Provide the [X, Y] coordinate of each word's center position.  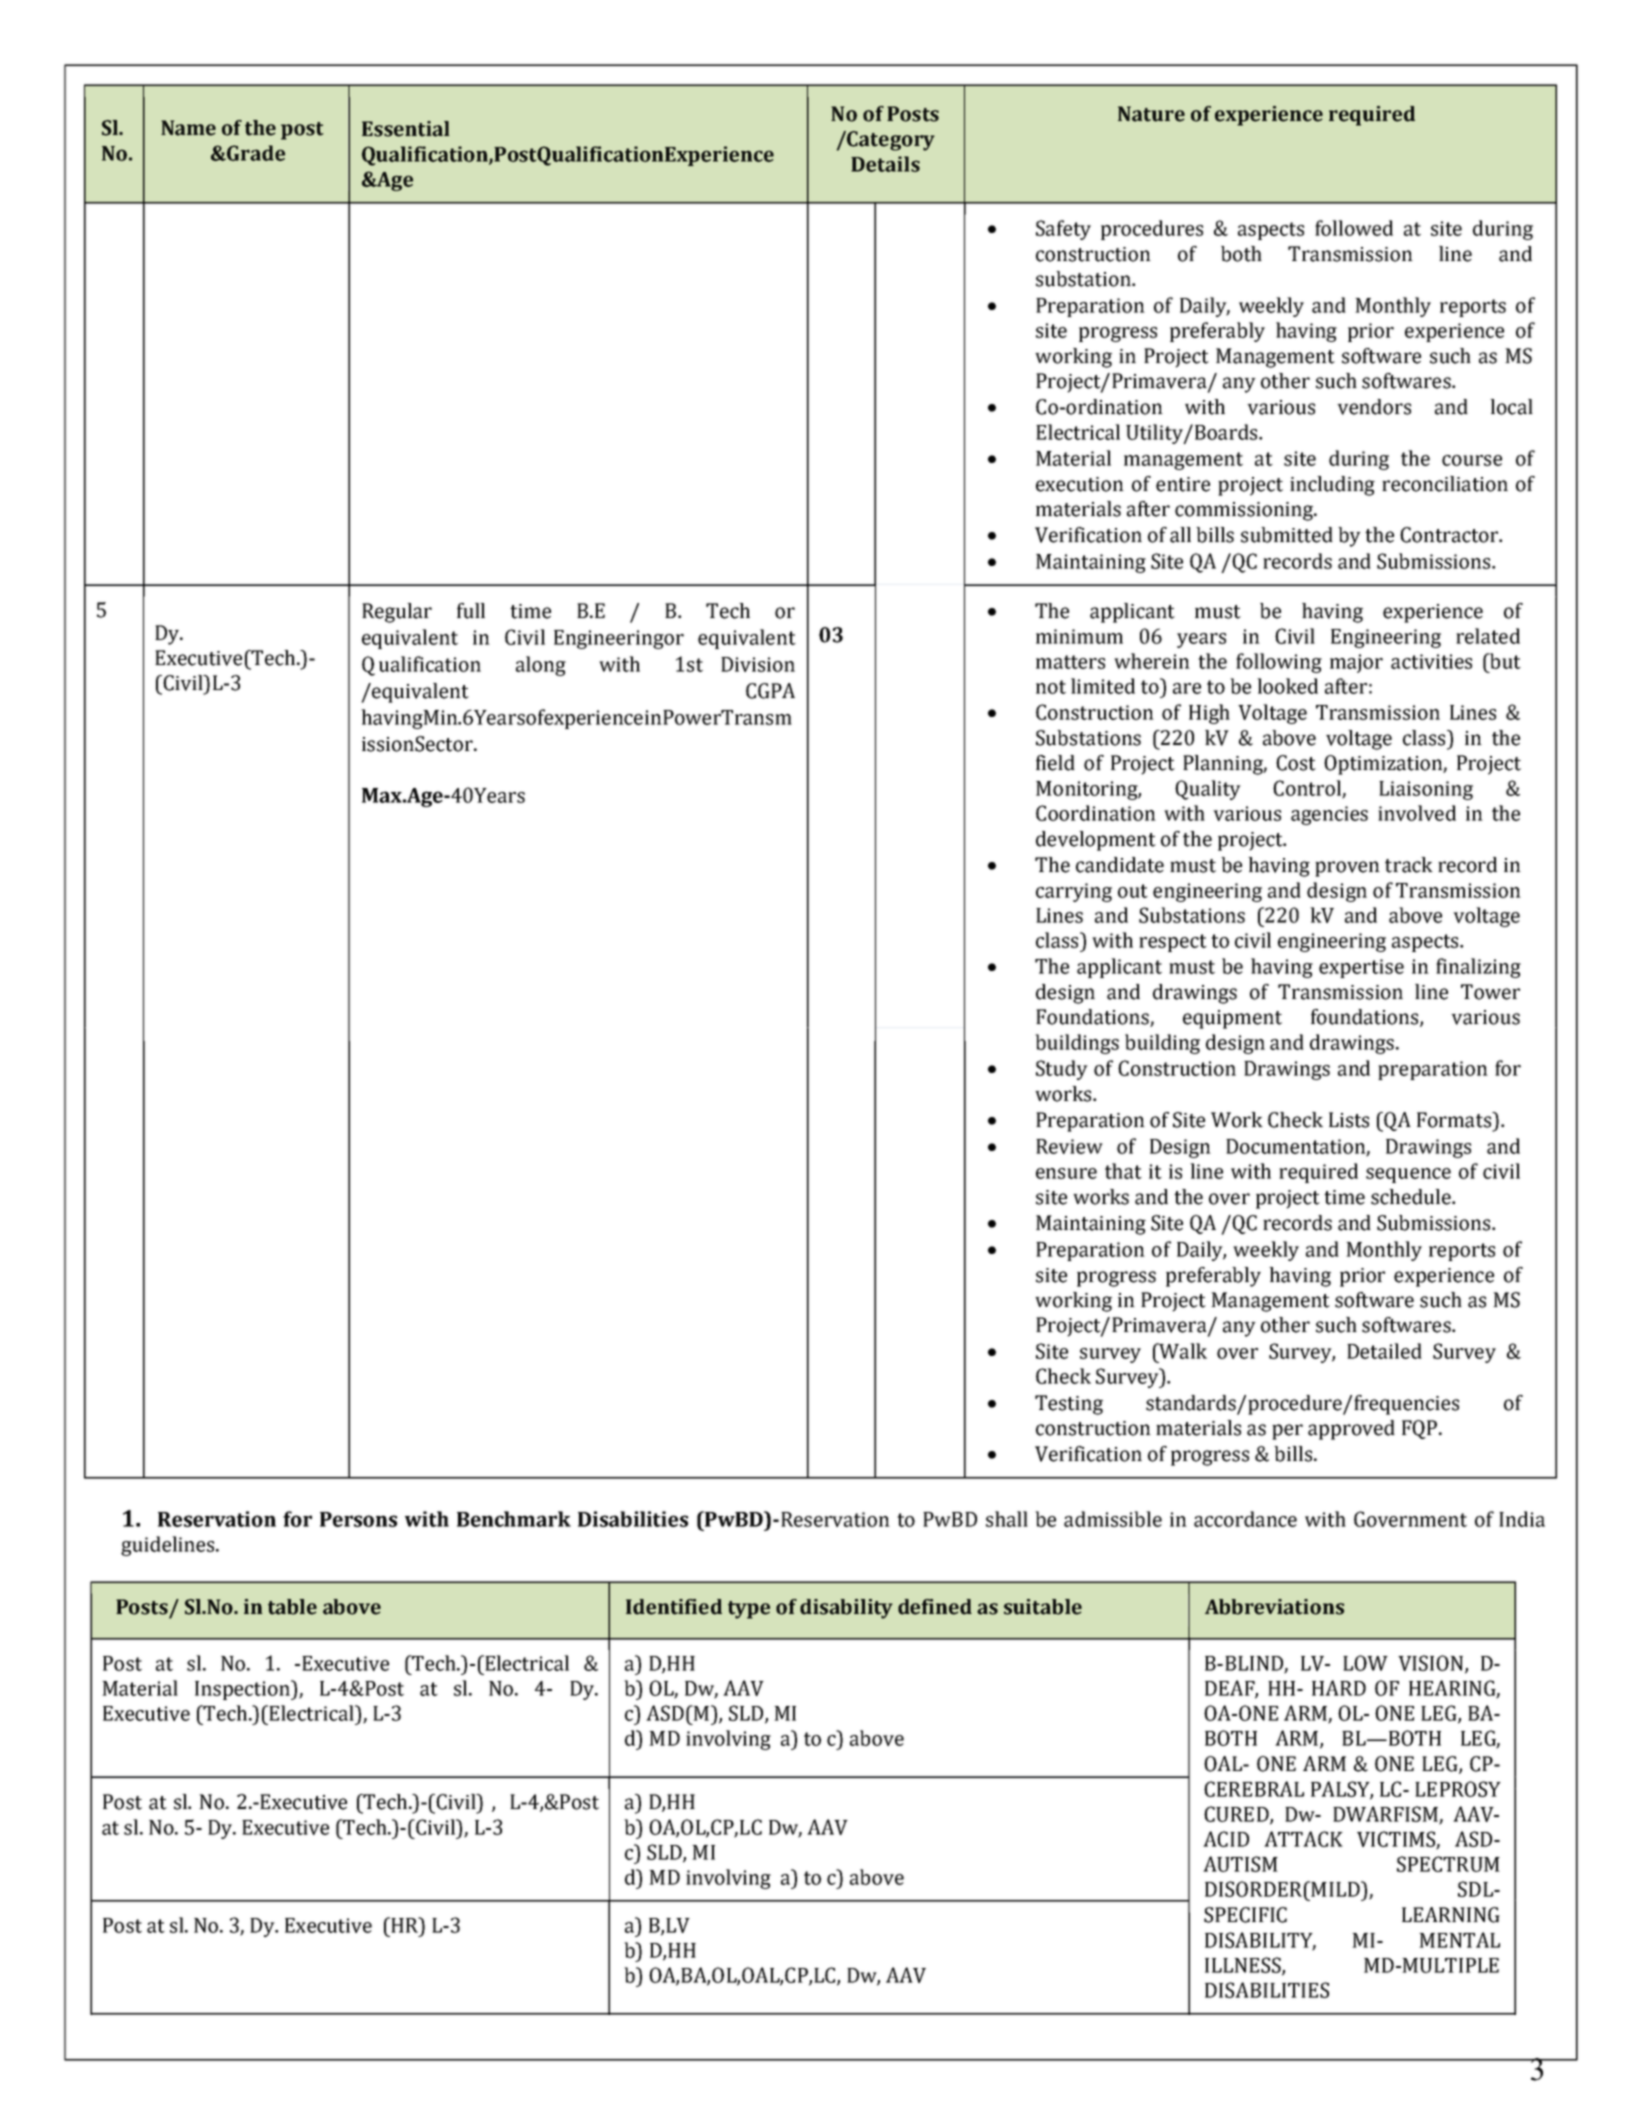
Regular [397, 613]
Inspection [243, 1690]
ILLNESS [1244, 1966]
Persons [358, 1519]
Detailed [1384, 1351]
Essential [406, 129]
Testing [1069, 1405]
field [1055, 763]
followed [1354, 228]
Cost [1296, 763]
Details [885, 164]
